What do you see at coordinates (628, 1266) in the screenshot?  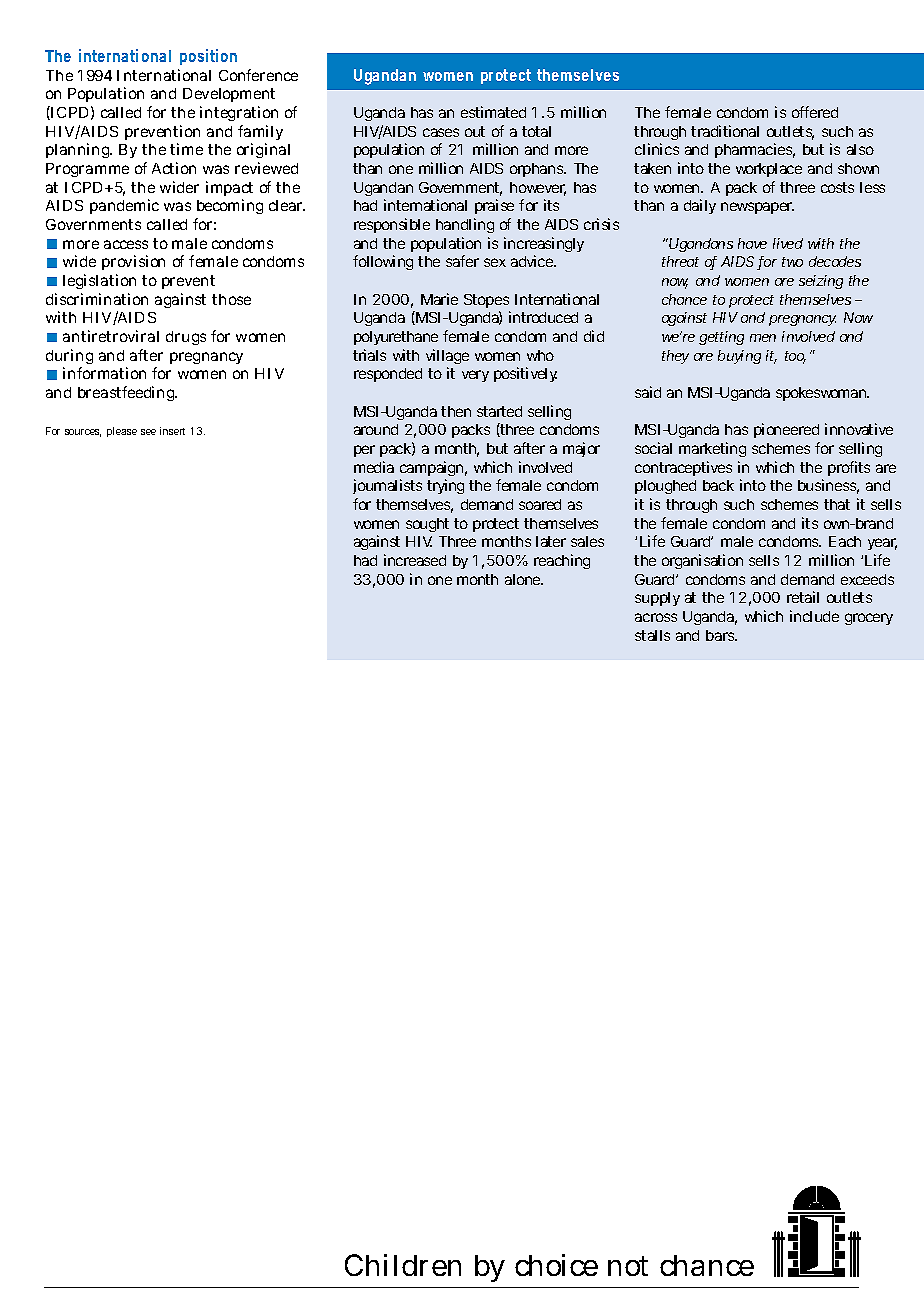 I see `not` at bounding box center [628, 1266].
